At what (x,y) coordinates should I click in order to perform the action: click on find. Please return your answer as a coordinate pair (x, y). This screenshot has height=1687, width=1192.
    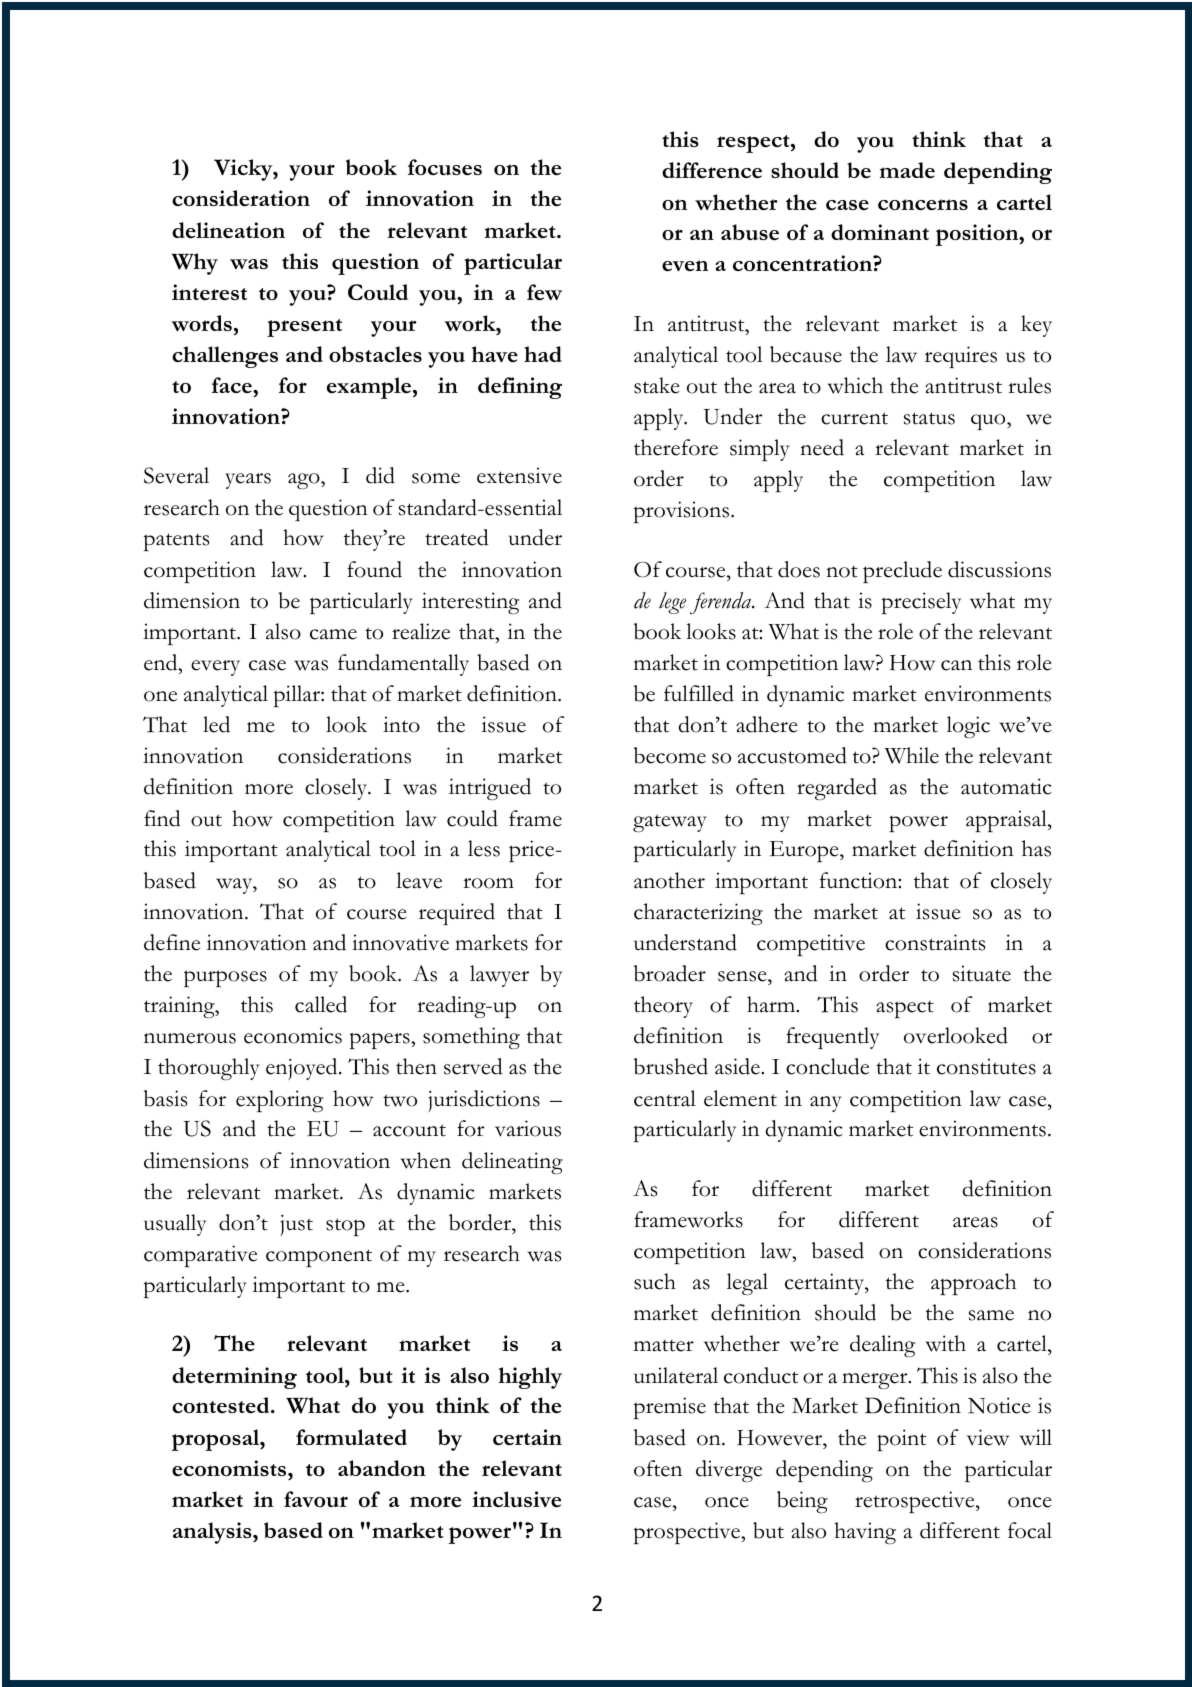
    Looking at the image, I should click on (162, 818).
